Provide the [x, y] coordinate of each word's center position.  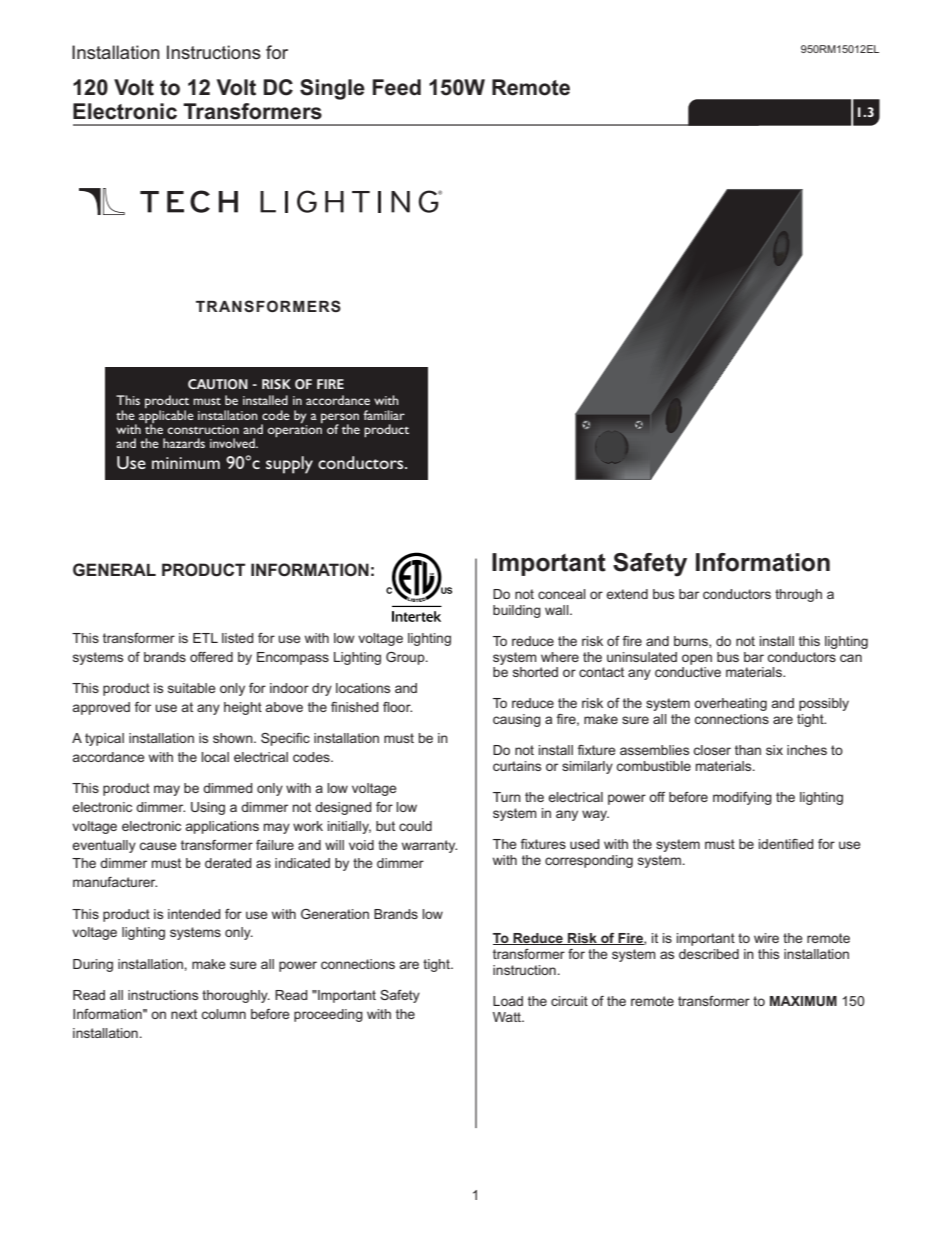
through [798, 595]
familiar [384, 415]
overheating [730, 704]
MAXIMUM [803, 1001]
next [184, 1014]
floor [397, 707]
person [340, 419]
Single [332, 89]
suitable [192, 688]
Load [508, 1001]
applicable [166, 417]
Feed [397, 87]
